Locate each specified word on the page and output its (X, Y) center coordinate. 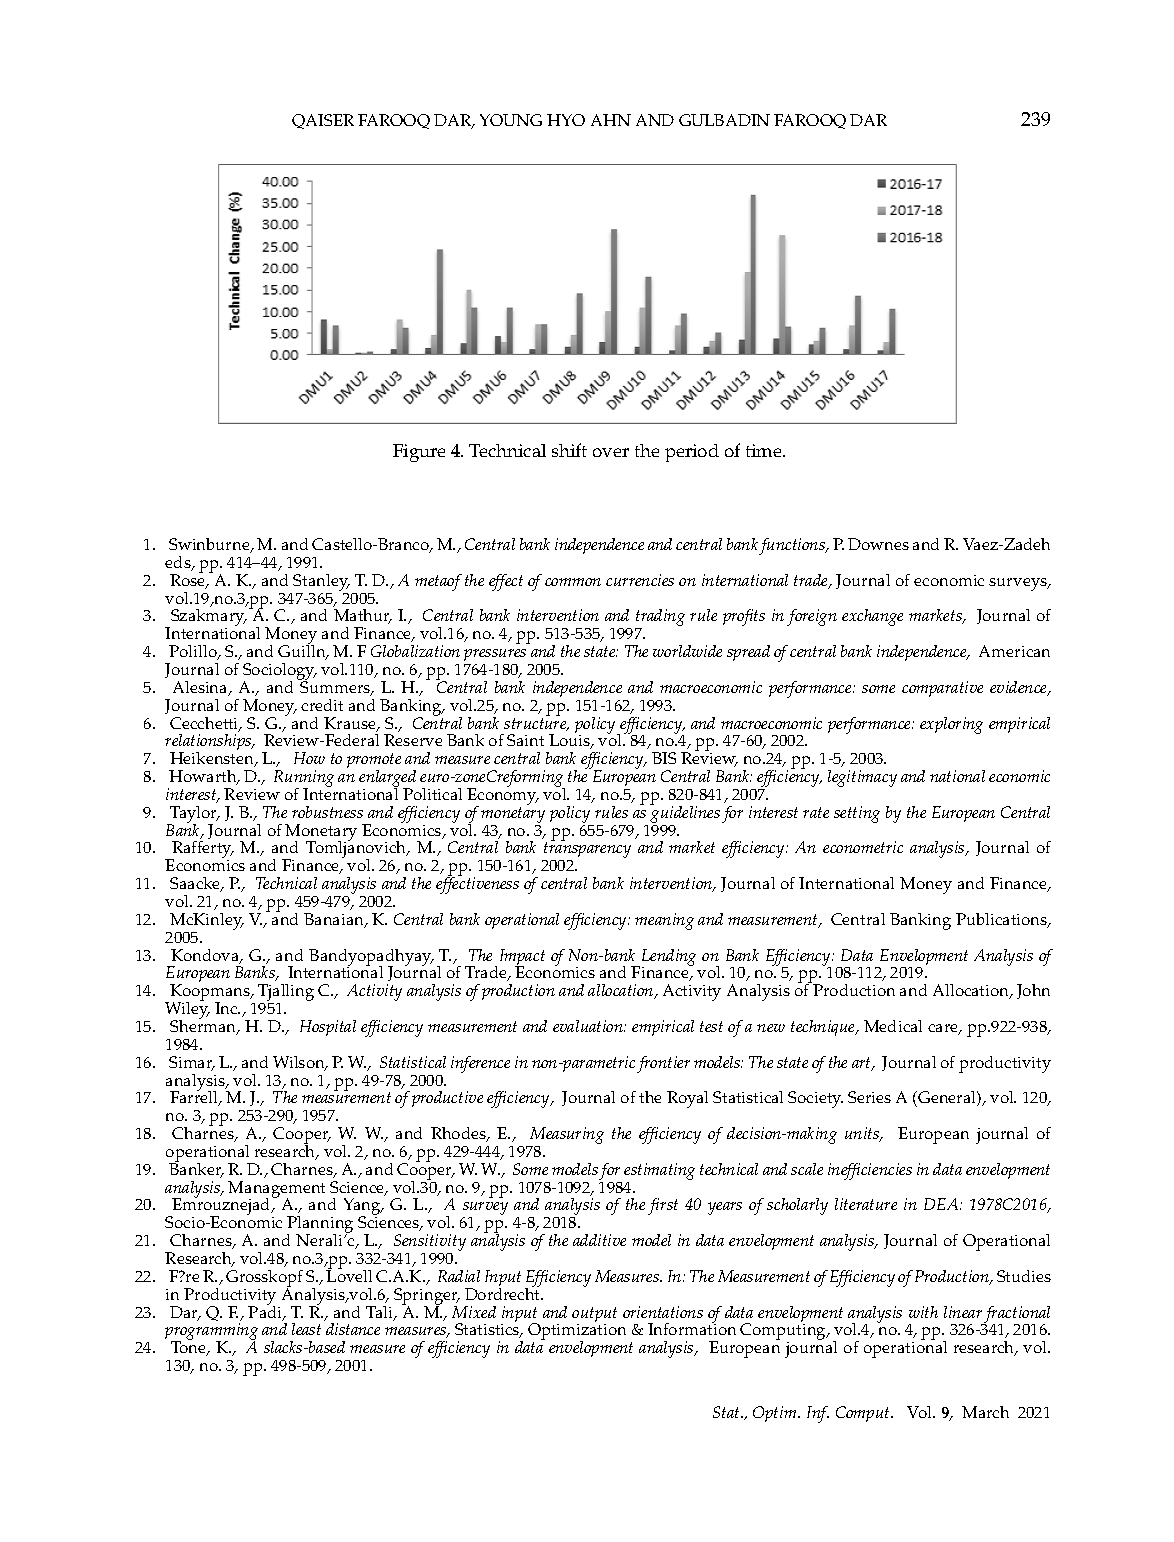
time (765, 450)
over (611, 452)
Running (304, 780)
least (306, 1329)
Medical (893, 1026)
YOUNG (511, 120)
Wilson (300, 1063)
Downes (878, 544)
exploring (951, 725)
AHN (611, 120)
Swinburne (210, 545)
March (985, 1412)
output (594, 1316)
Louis (570, 741)
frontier (663, 1064)
